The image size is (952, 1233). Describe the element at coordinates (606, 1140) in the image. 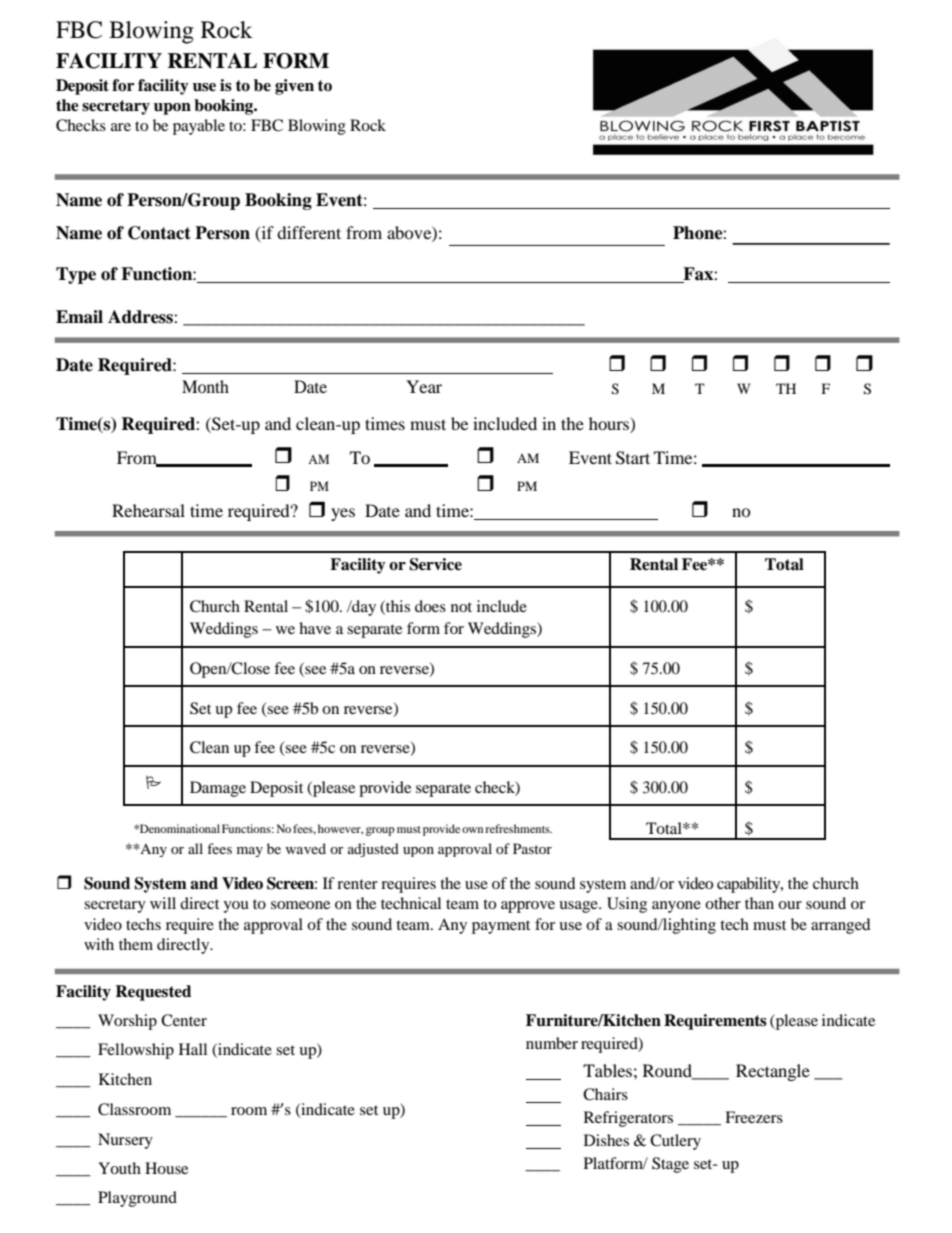

I see `Dishes` at that location.
